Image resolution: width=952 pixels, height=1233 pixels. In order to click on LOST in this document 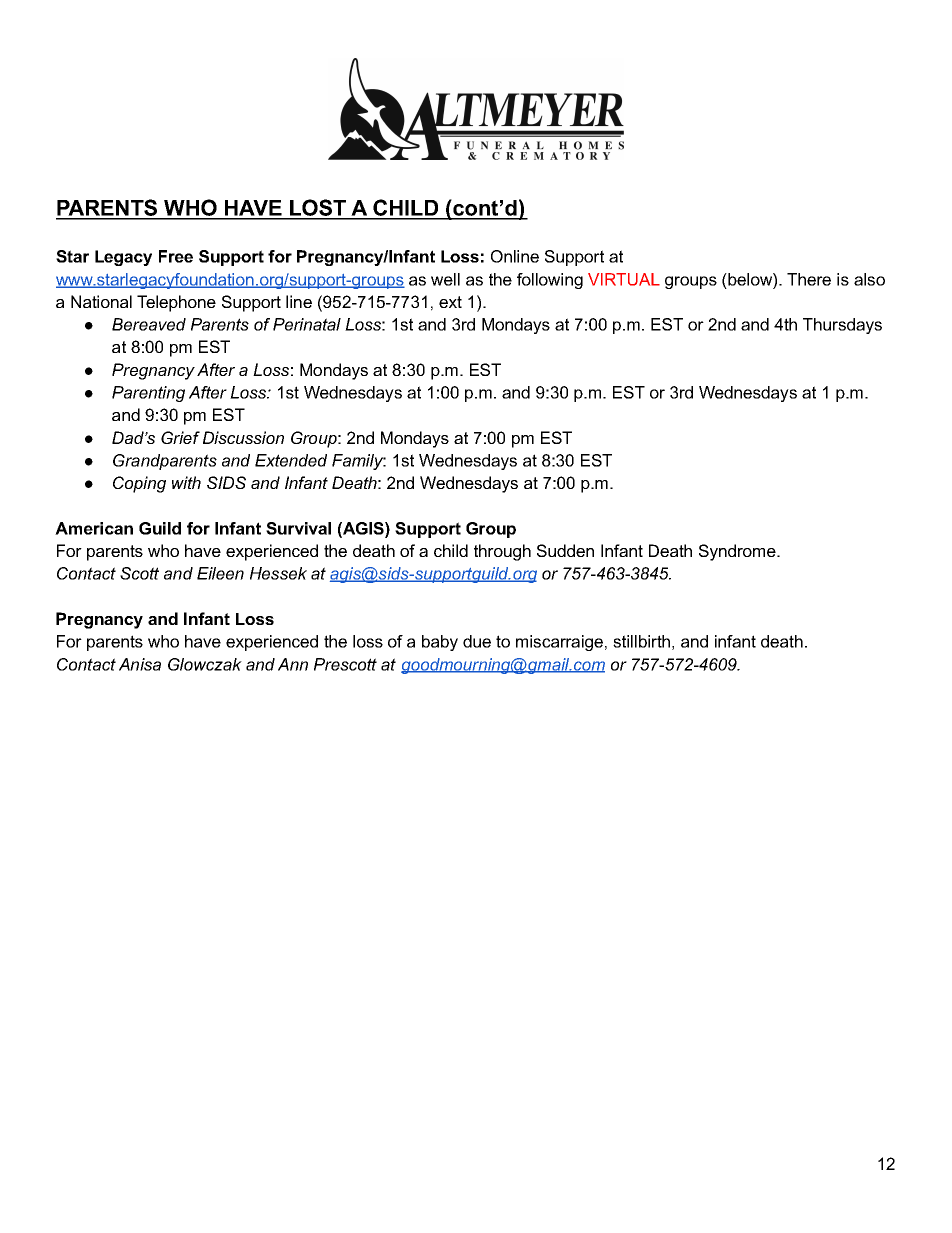, I will do `click(318, 209)`.
